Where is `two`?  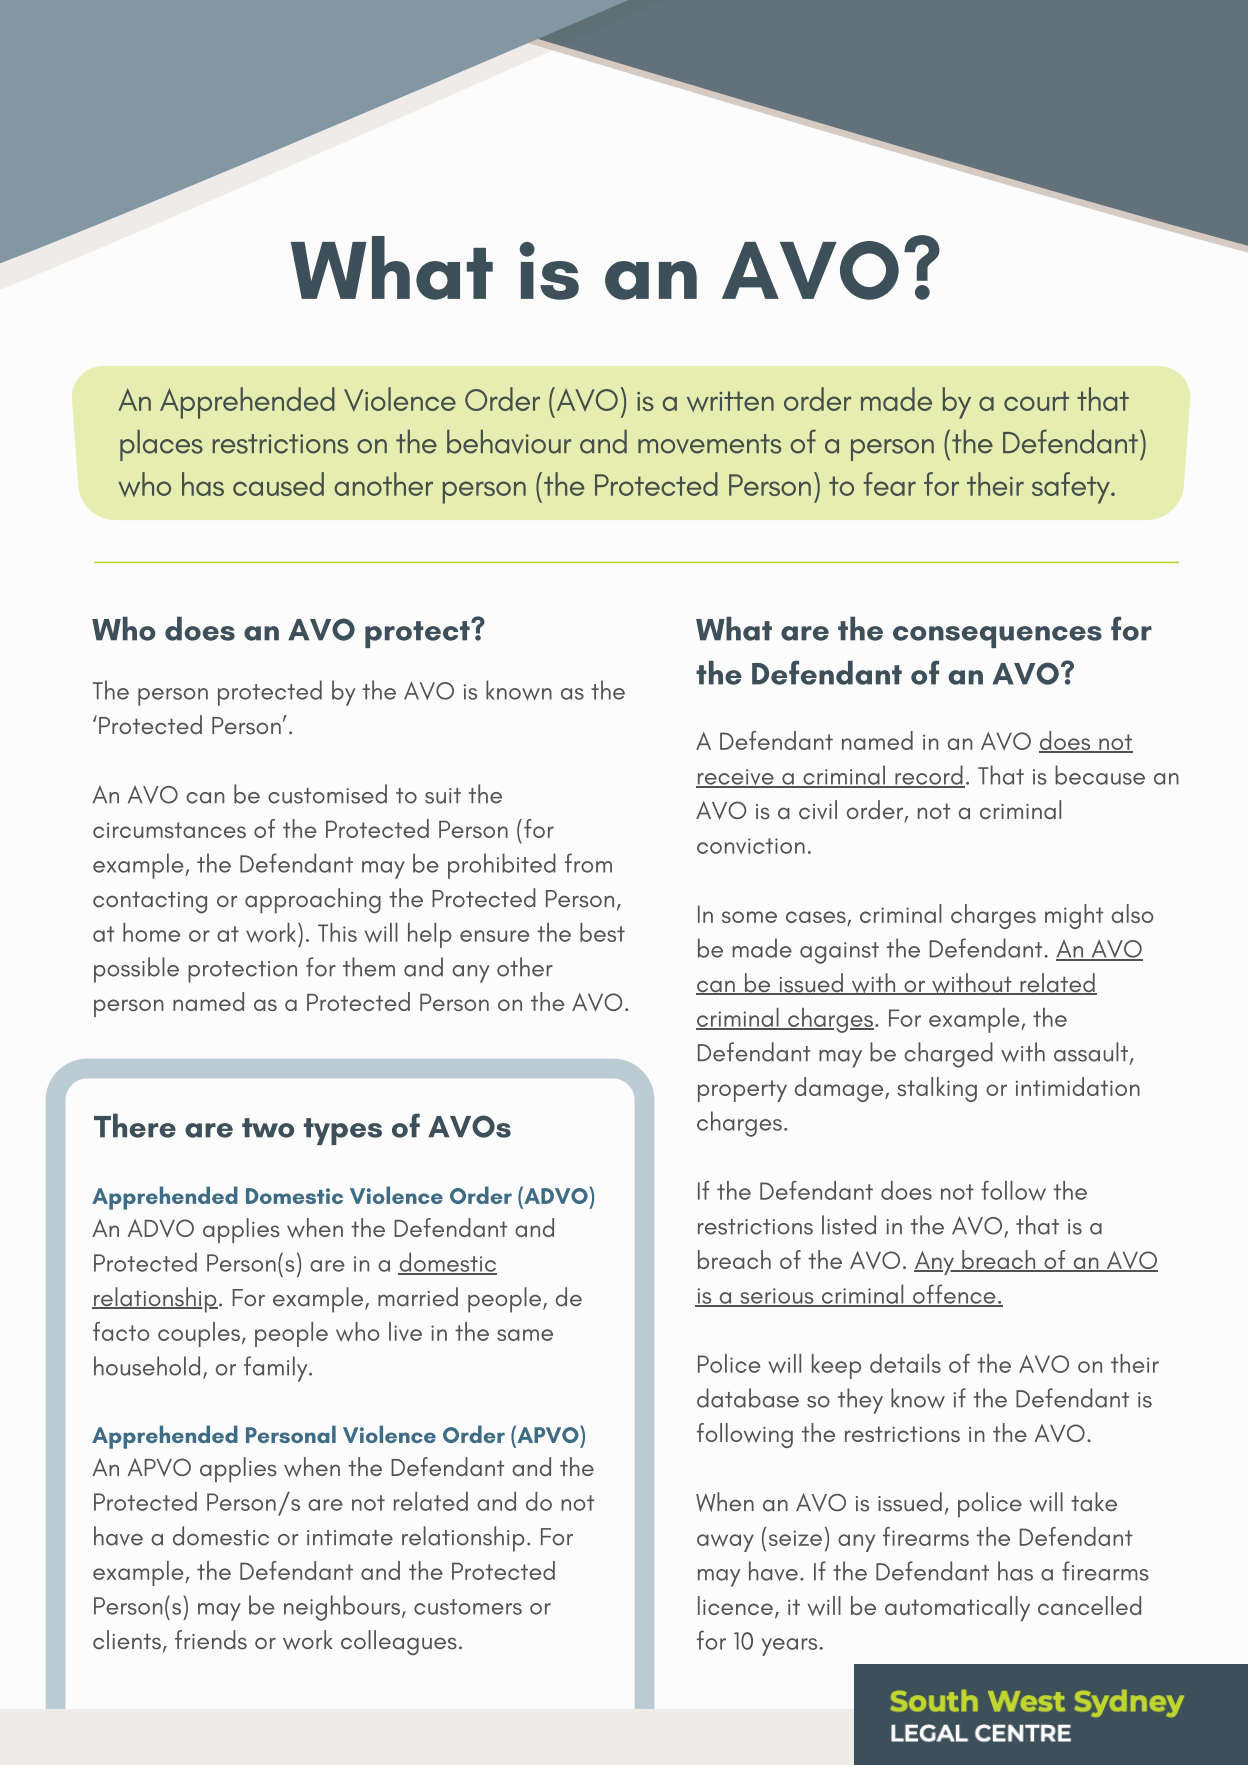
two is located at coordinates (268, 1128).
